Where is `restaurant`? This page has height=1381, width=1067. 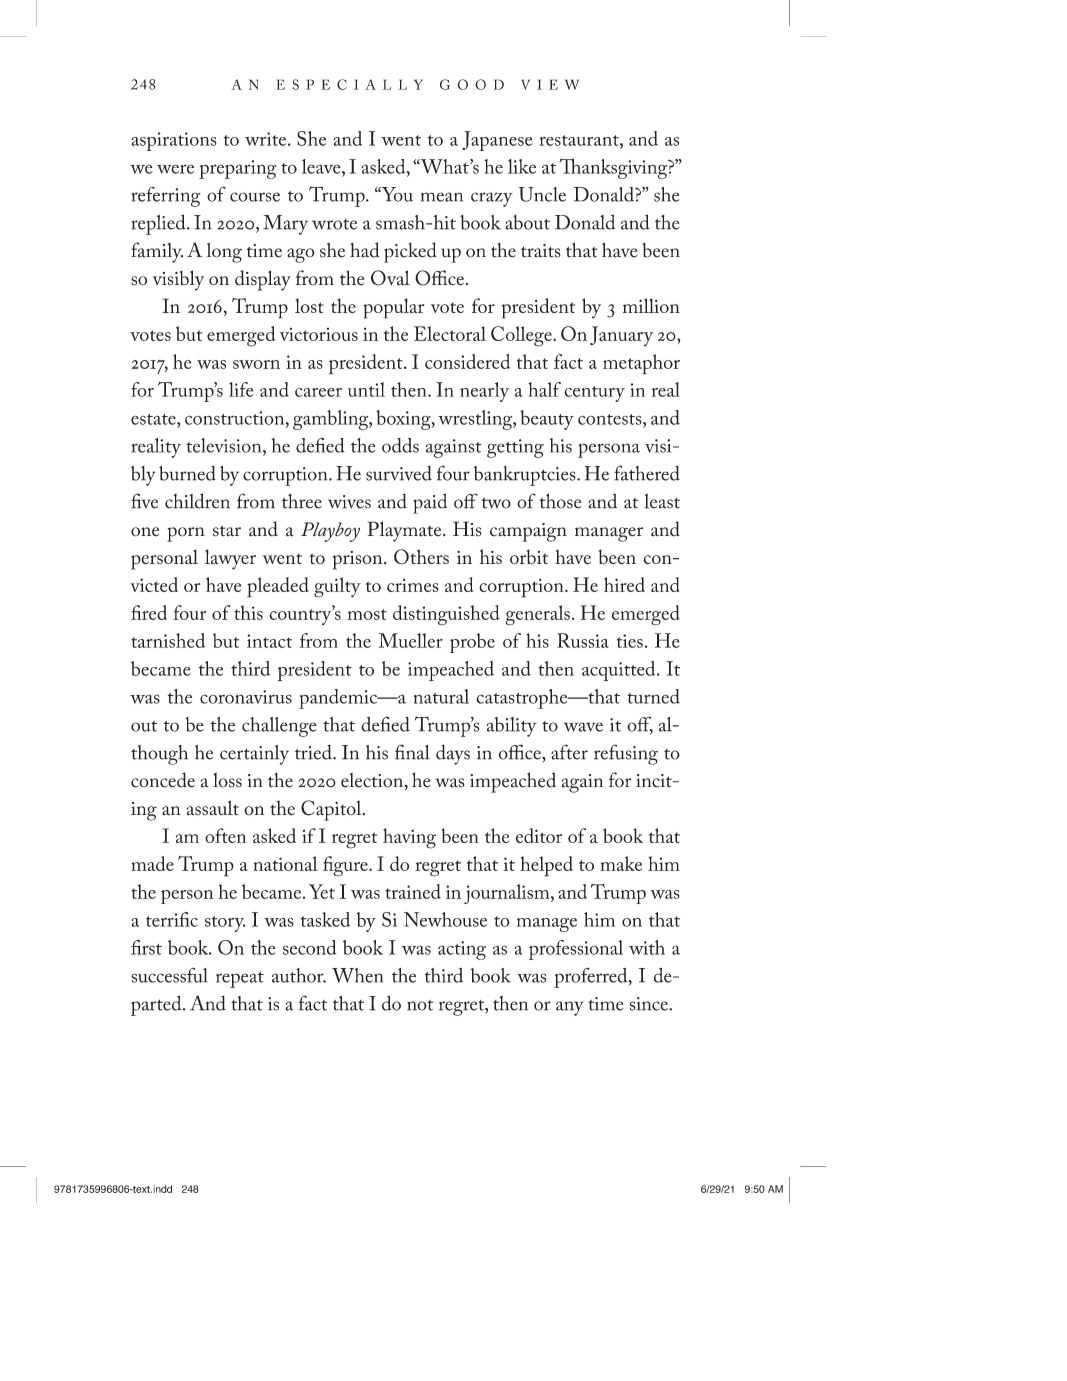 restaurant is located at coordinates (580, 140).
